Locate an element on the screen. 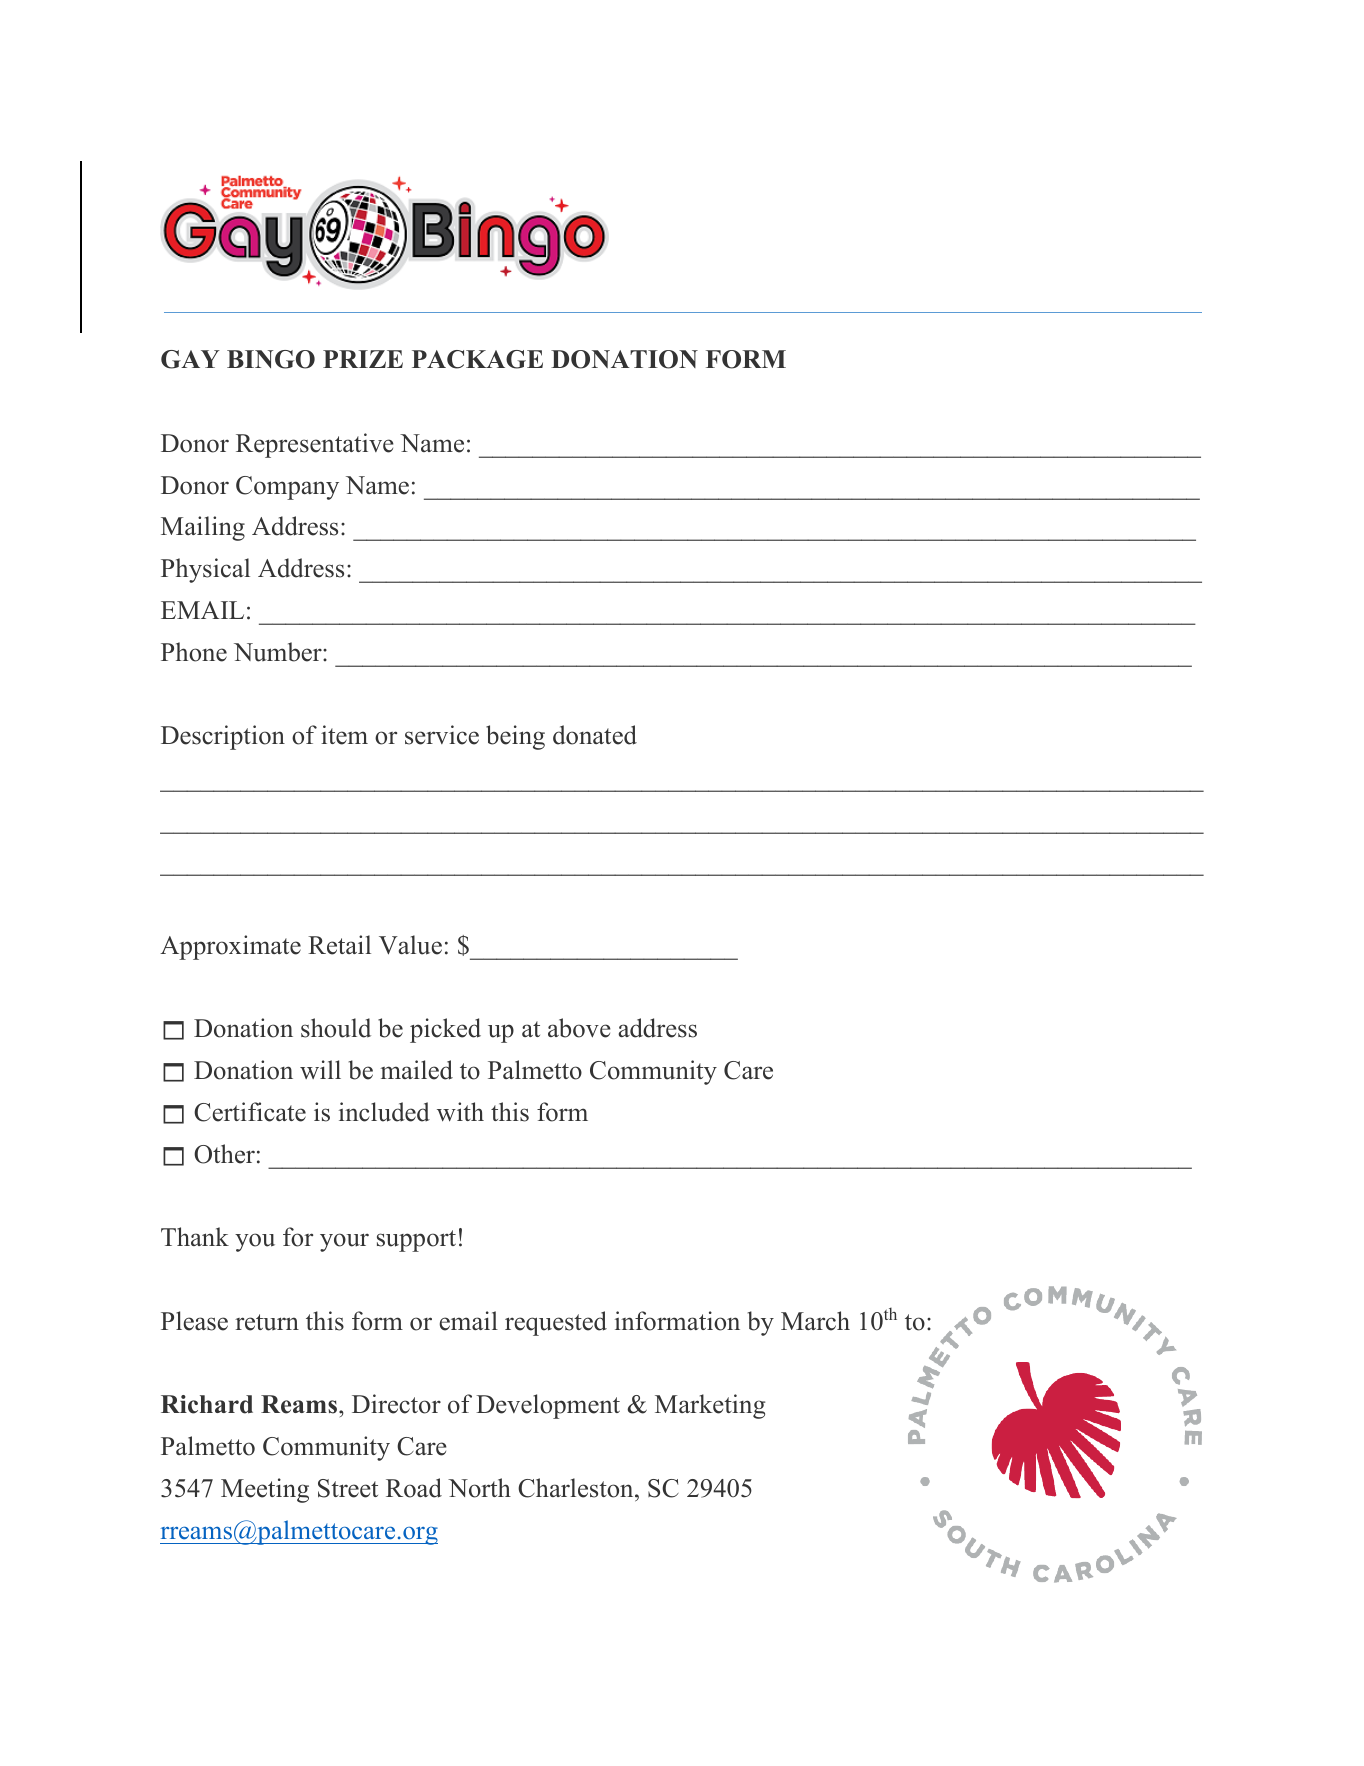 Image resolution: width=1364 pixels, height=1766 pixels. BINGO is located at coordinates (271, 359).
